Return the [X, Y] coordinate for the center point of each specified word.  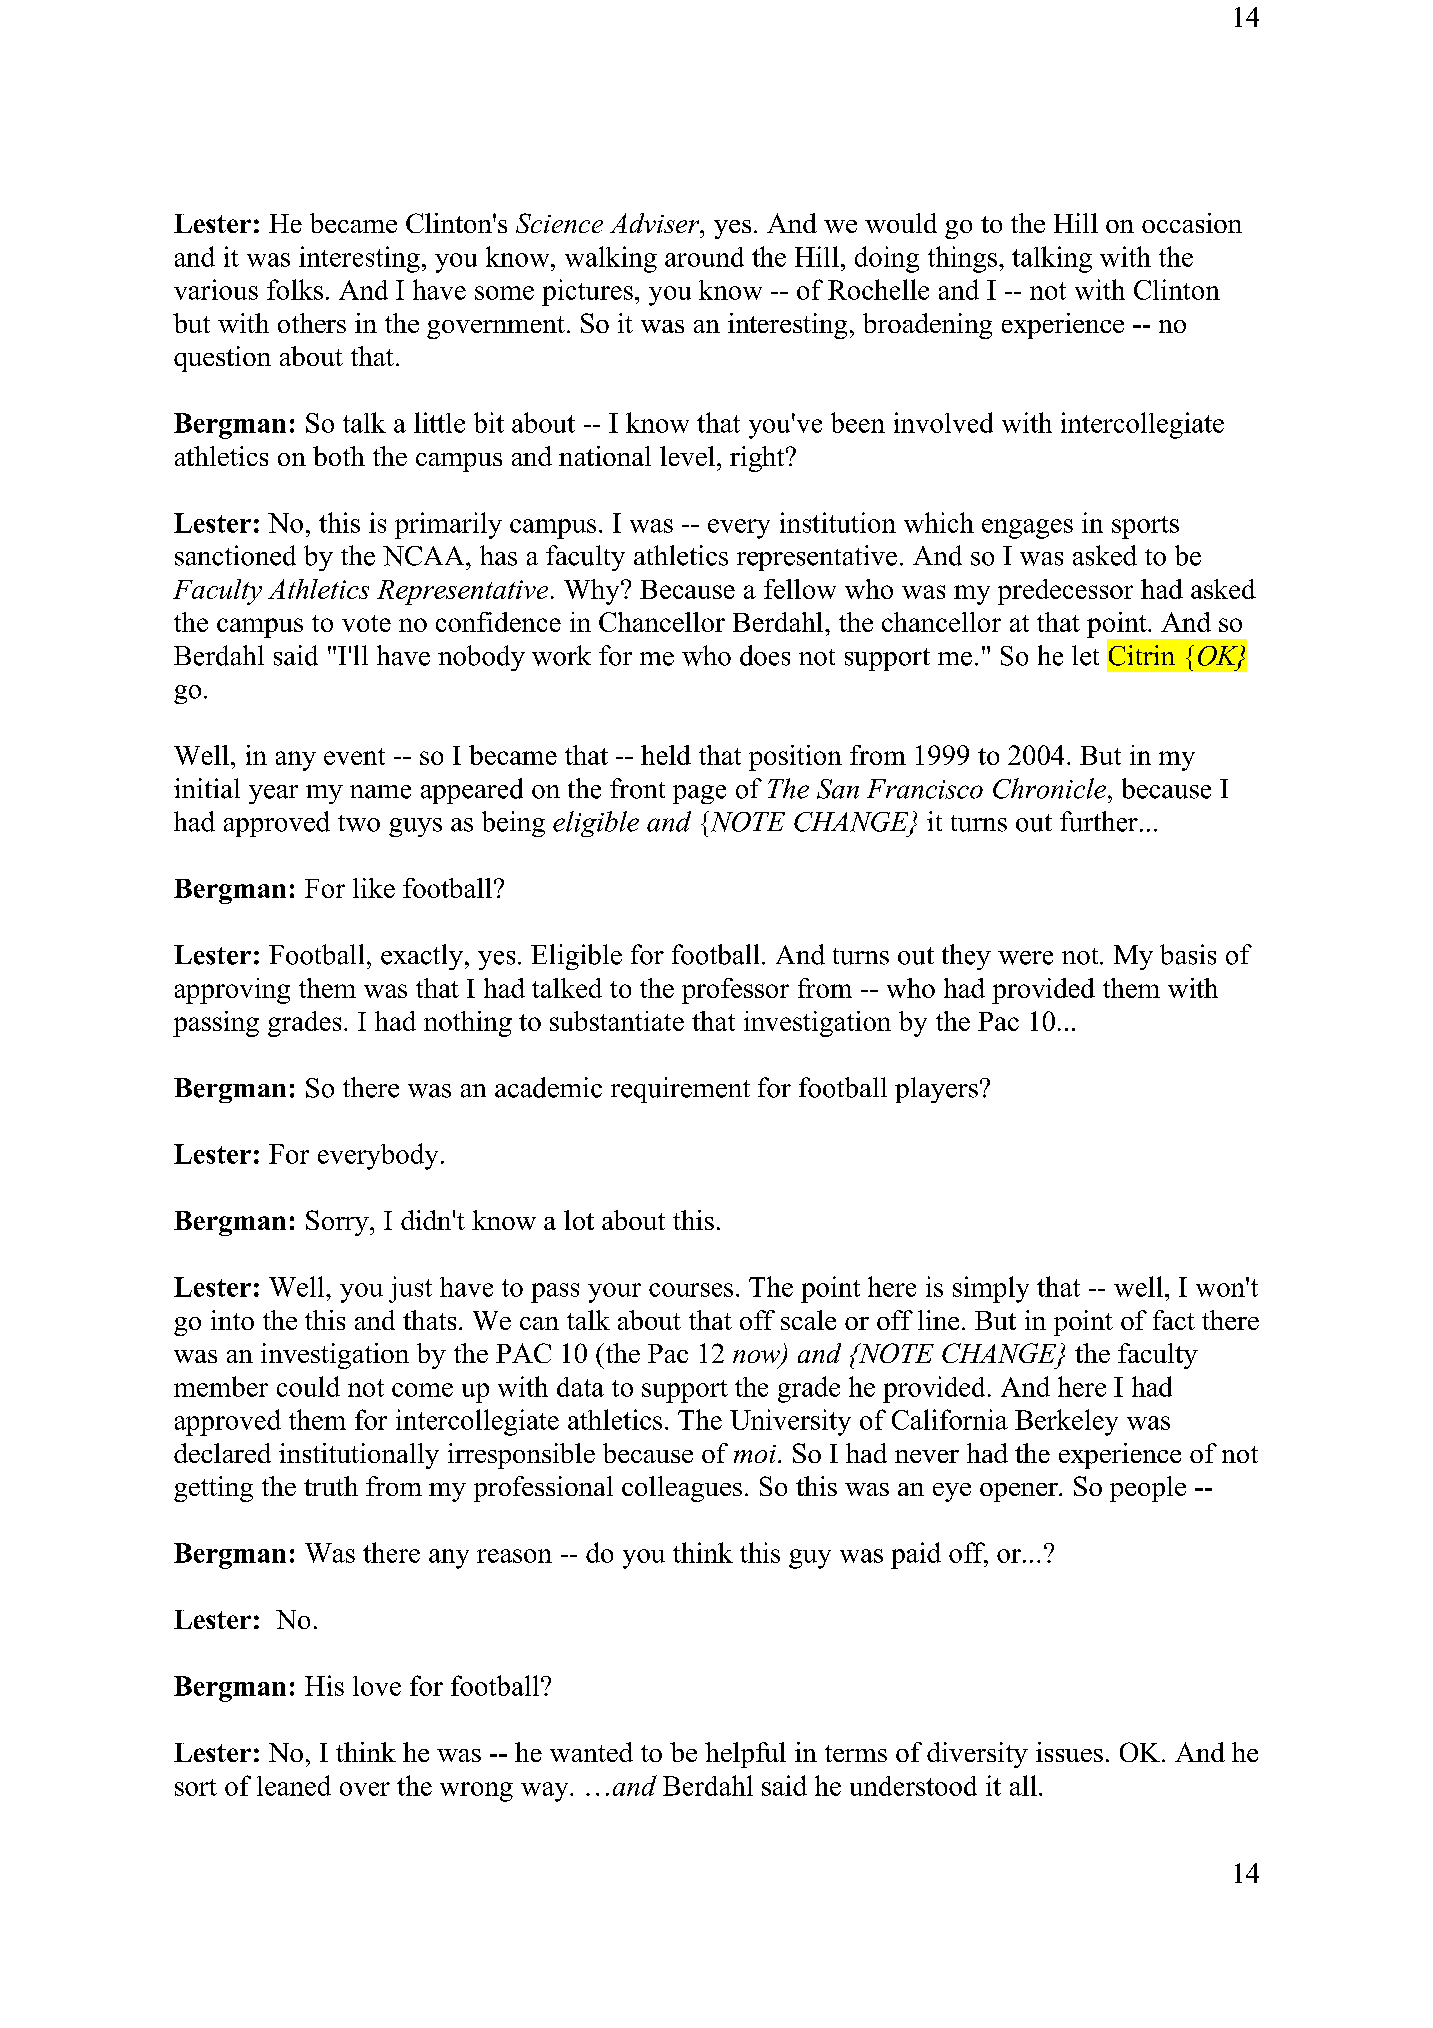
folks [295, 289]
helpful [745, 1755]
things [962, 259]
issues [1069, 1752]
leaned [294, 1785]
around [704, 257]
